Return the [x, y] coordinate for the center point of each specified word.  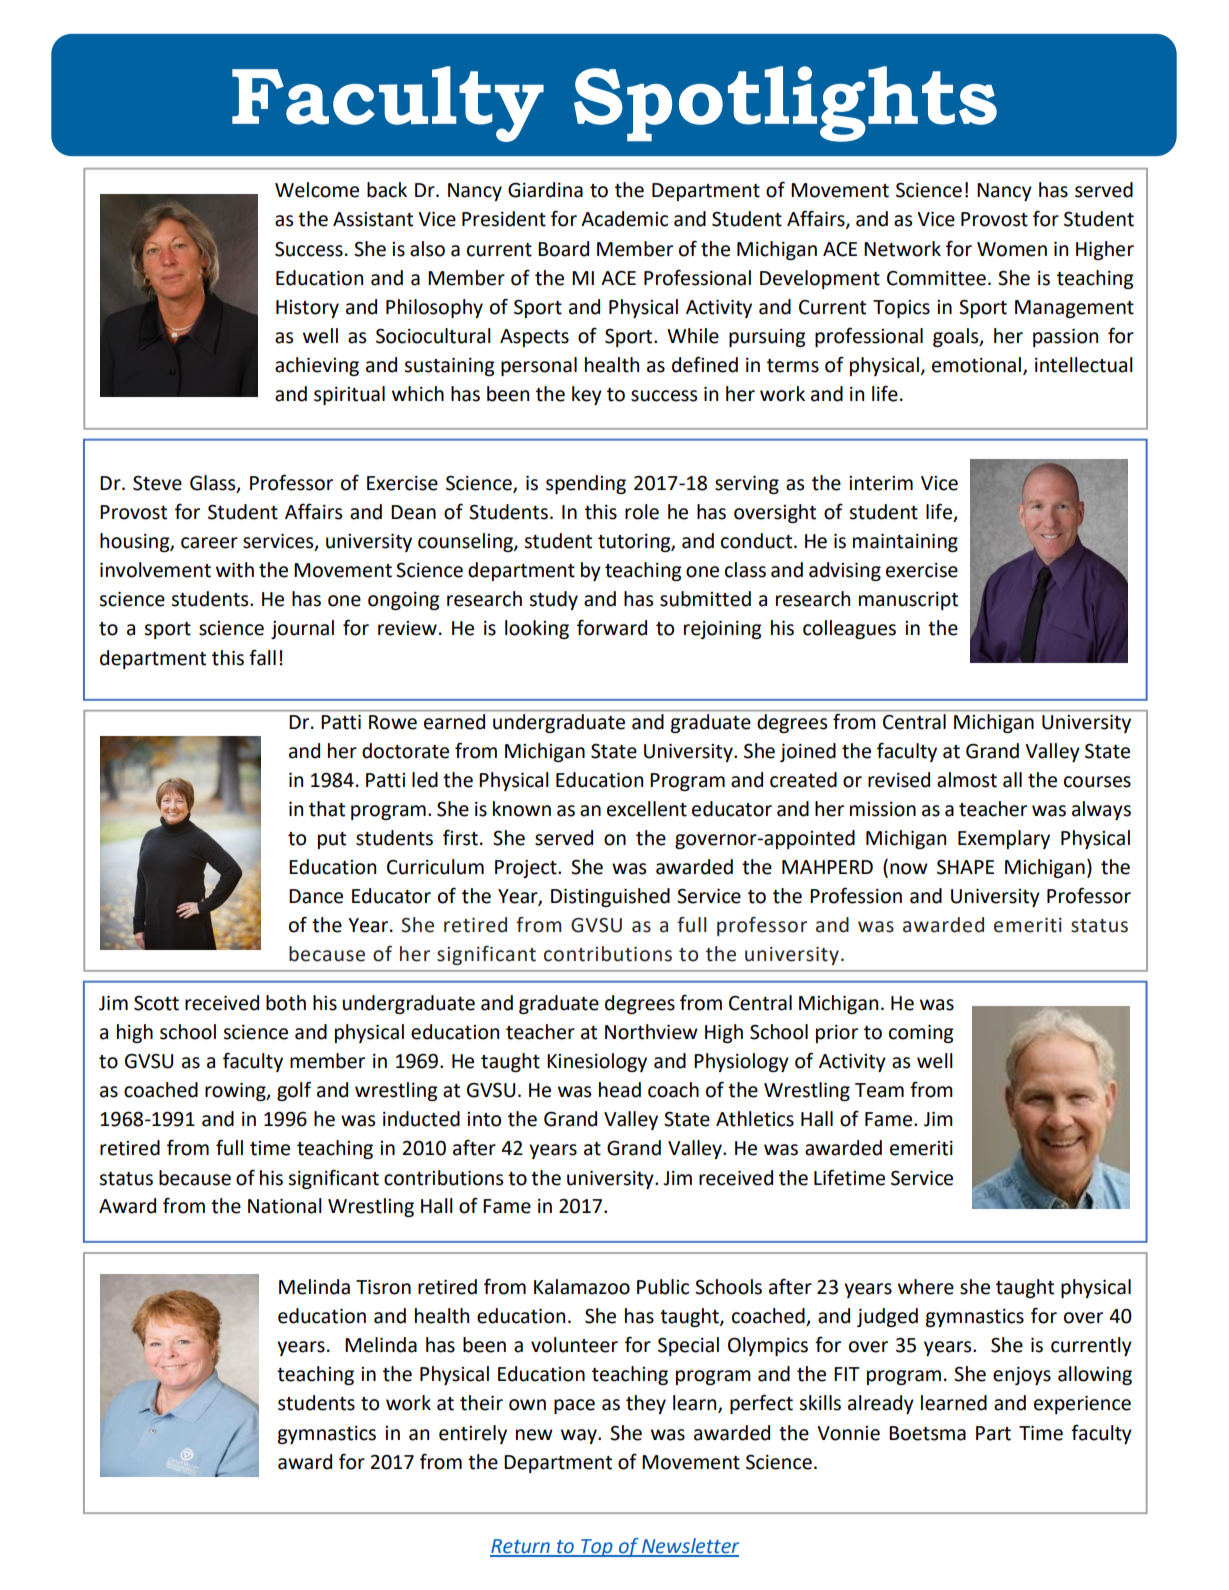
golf [294, 1091]
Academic [624, 219]
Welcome [317, 190]
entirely [473, 1434]
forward [612, 627]
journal [302, 629]
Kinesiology [597, 1062]
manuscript [908, 601]
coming [921, 1034]
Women [1012, 249]
